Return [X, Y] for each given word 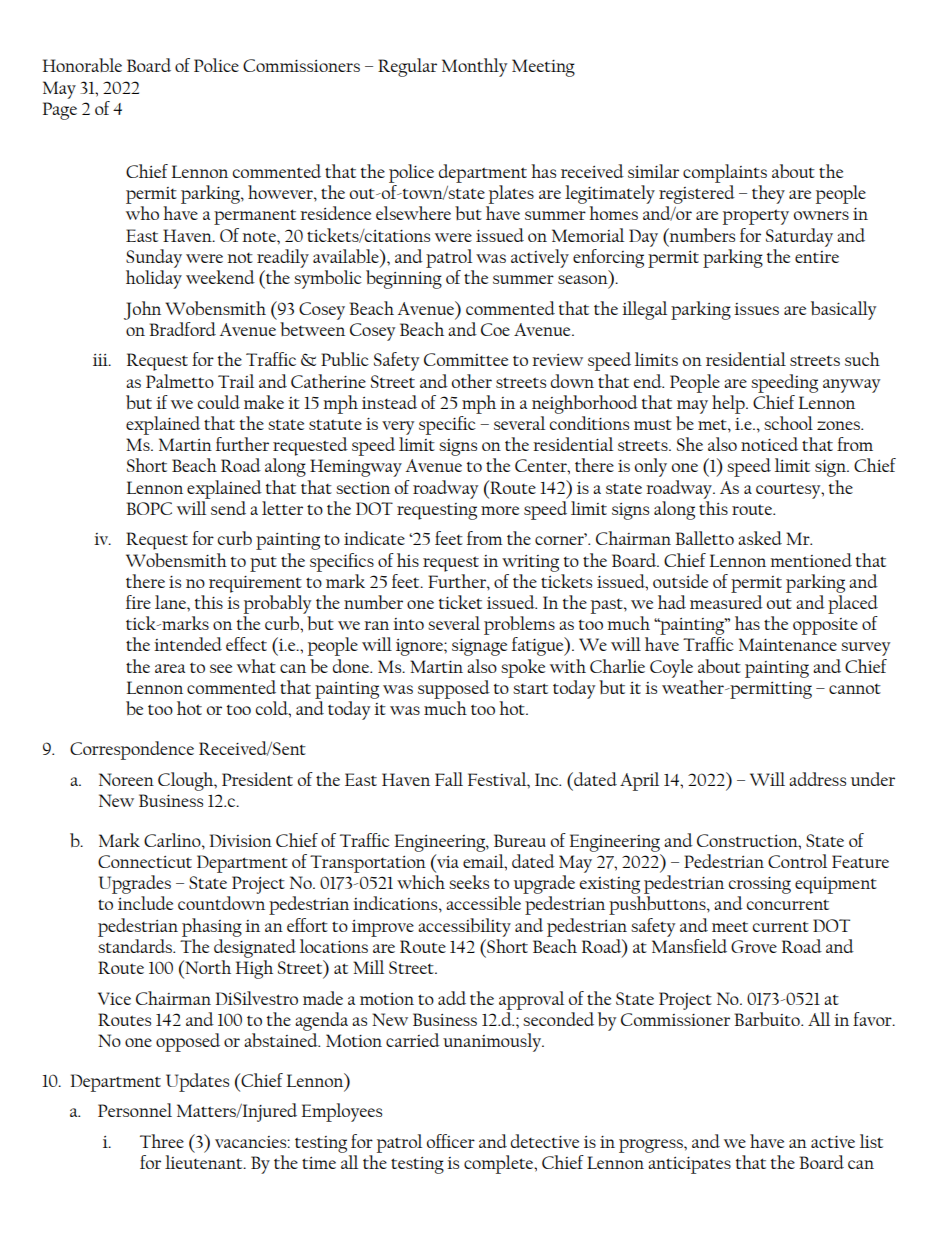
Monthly [474, 67]
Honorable [82, 65]
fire [138, 602]
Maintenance [788, 644]
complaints [725, 173]
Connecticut [145, 861]
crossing [760, 885]
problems [519, 625]
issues [756, 309]
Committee [466, 359]
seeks [469, 882]
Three [162, 1141]
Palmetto [180, 381]
